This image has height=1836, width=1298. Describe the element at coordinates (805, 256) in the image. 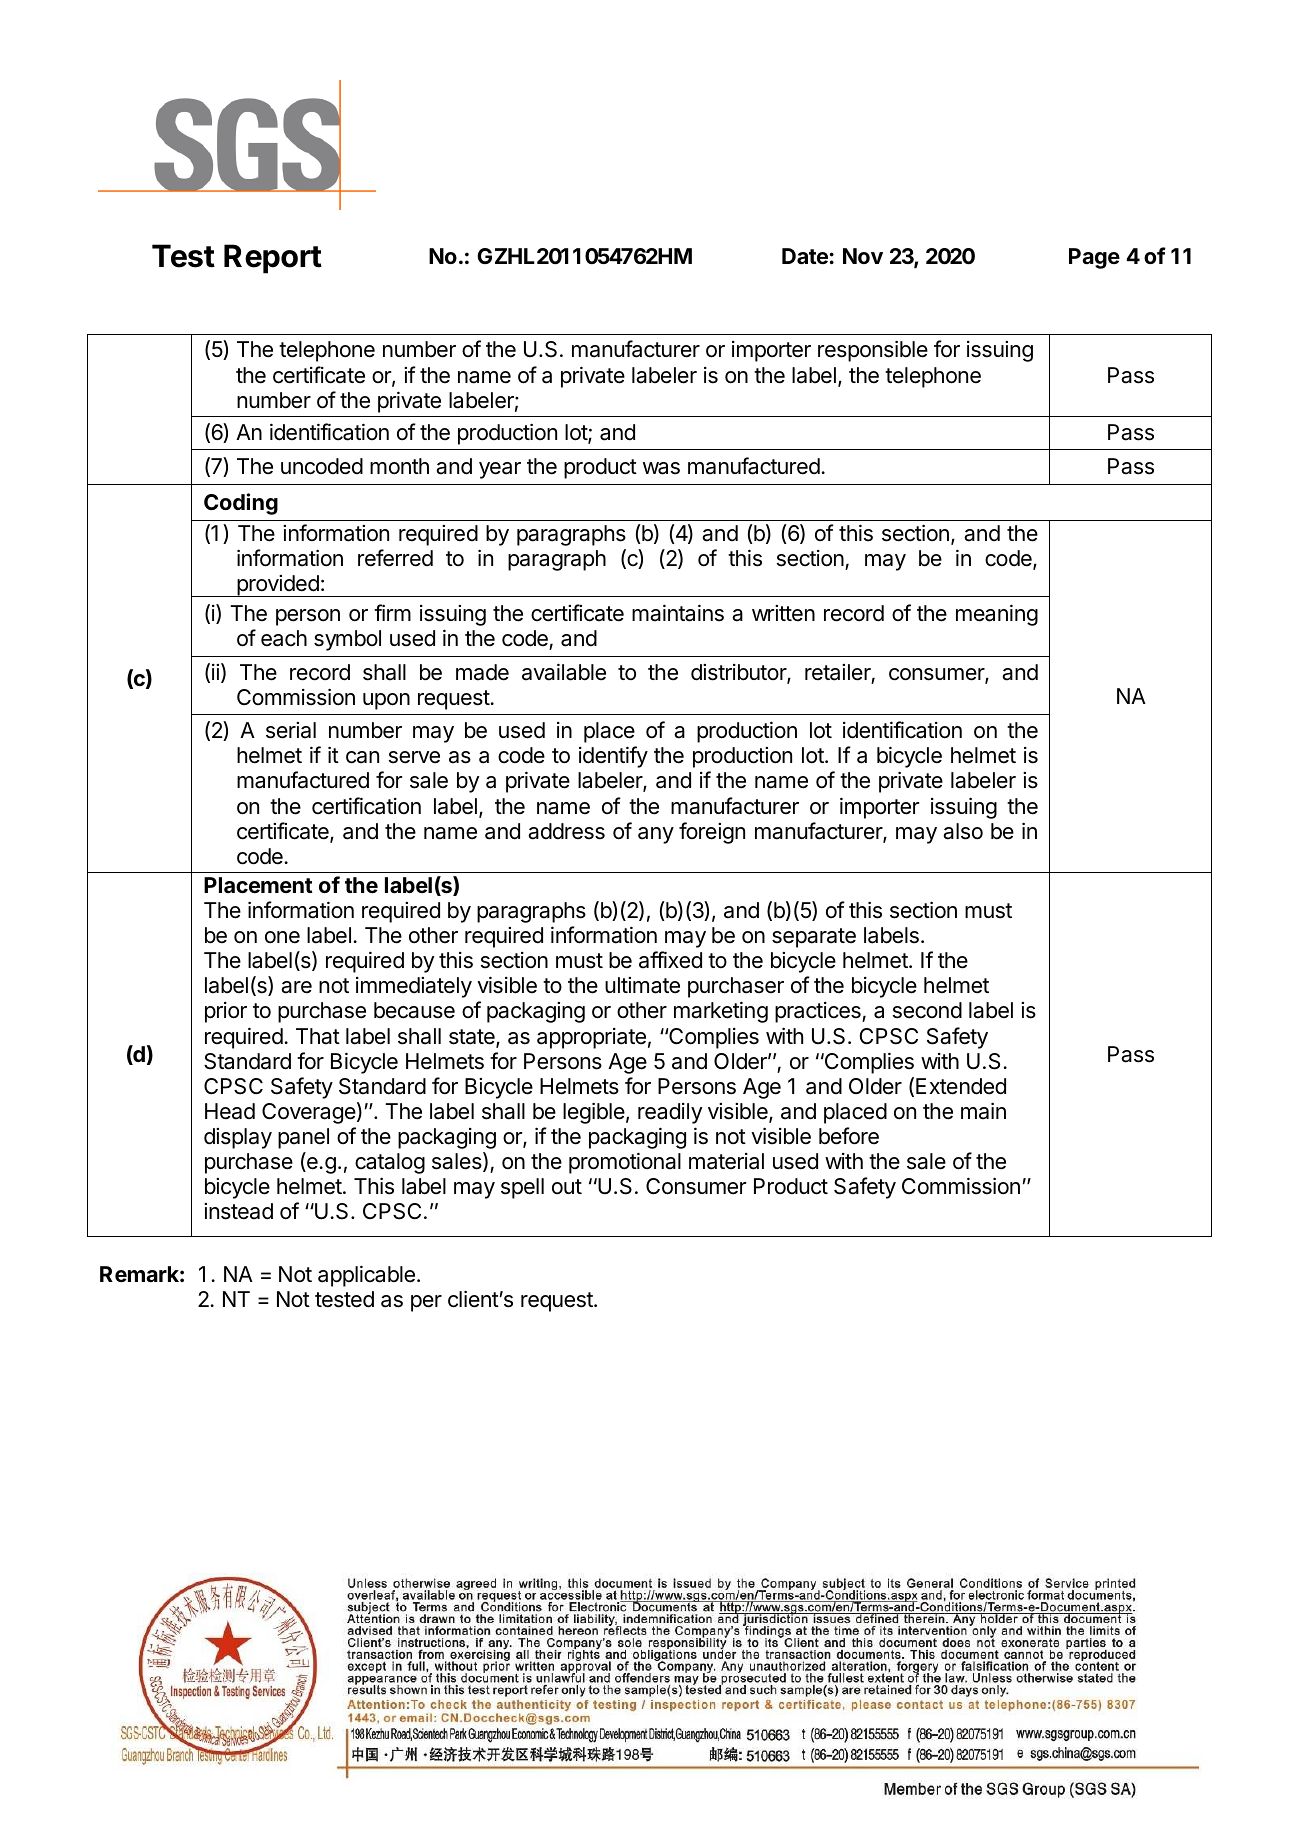

I see `Date` at that location.
